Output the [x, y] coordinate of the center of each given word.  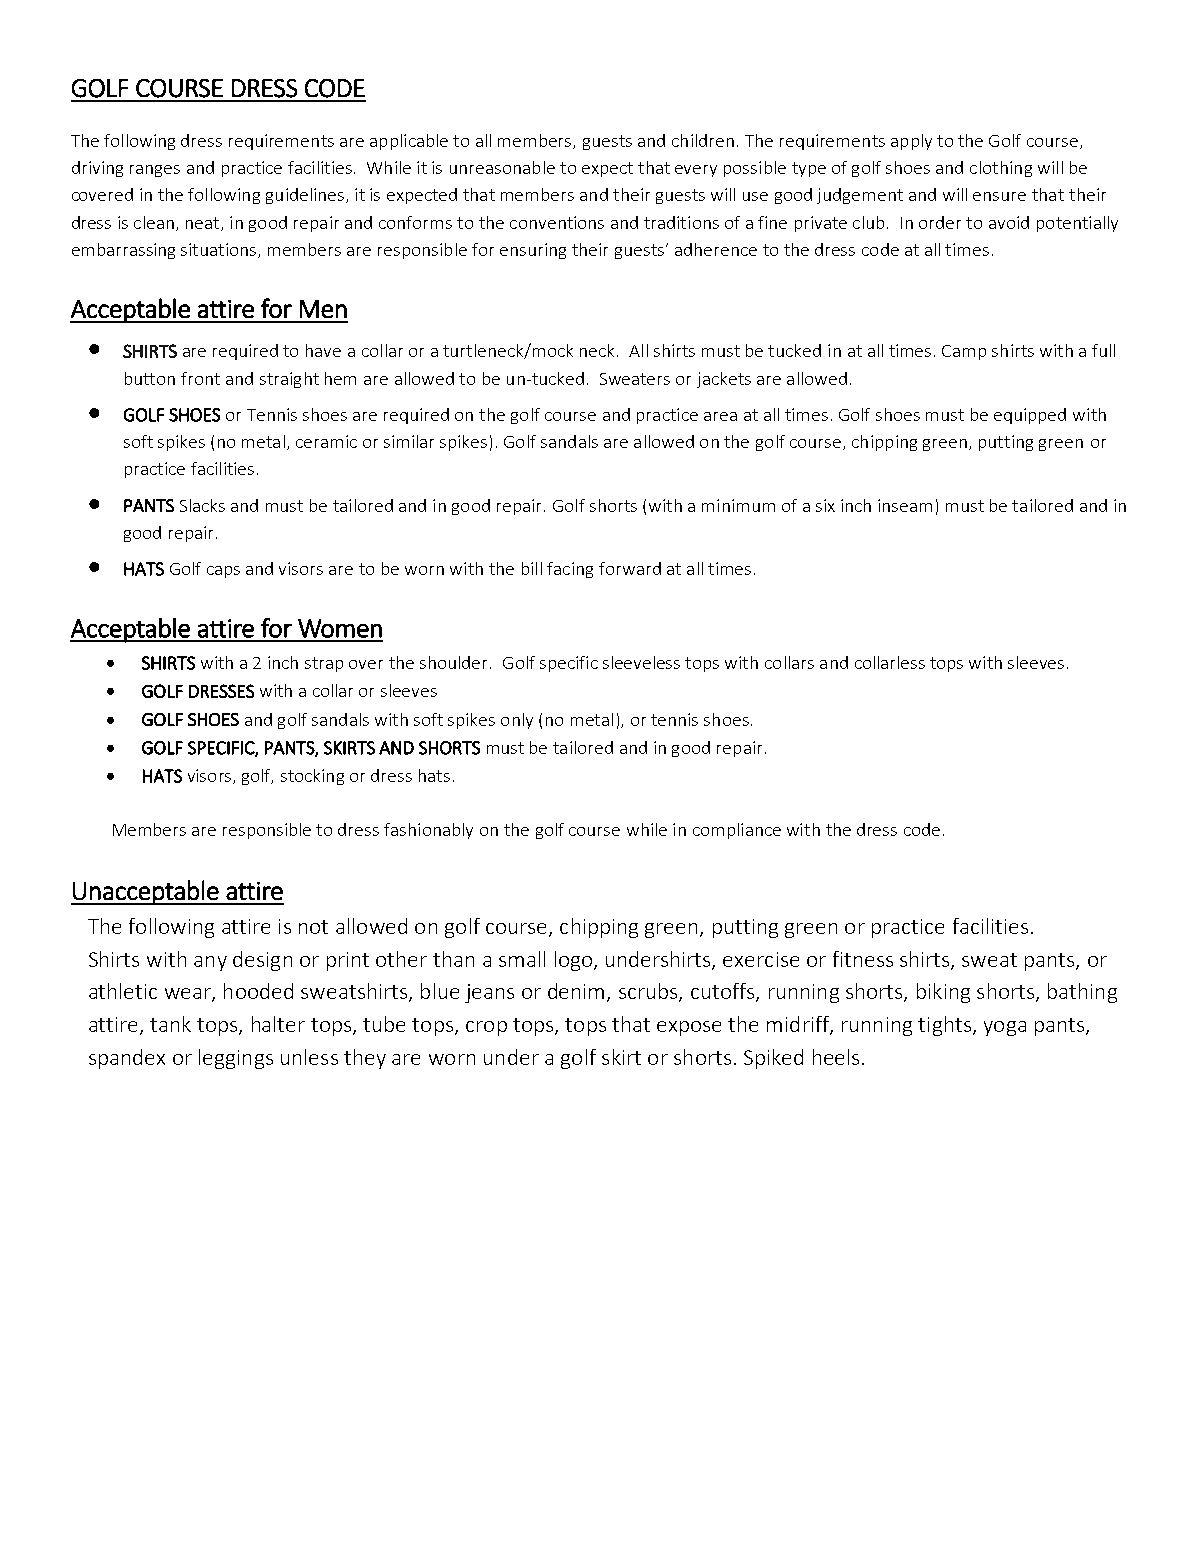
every [696, 171]
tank [170, 1024]
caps [223, 572]
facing [570, 570]
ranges [155, 171]
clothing [1001, 169]
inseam [905, 505]
